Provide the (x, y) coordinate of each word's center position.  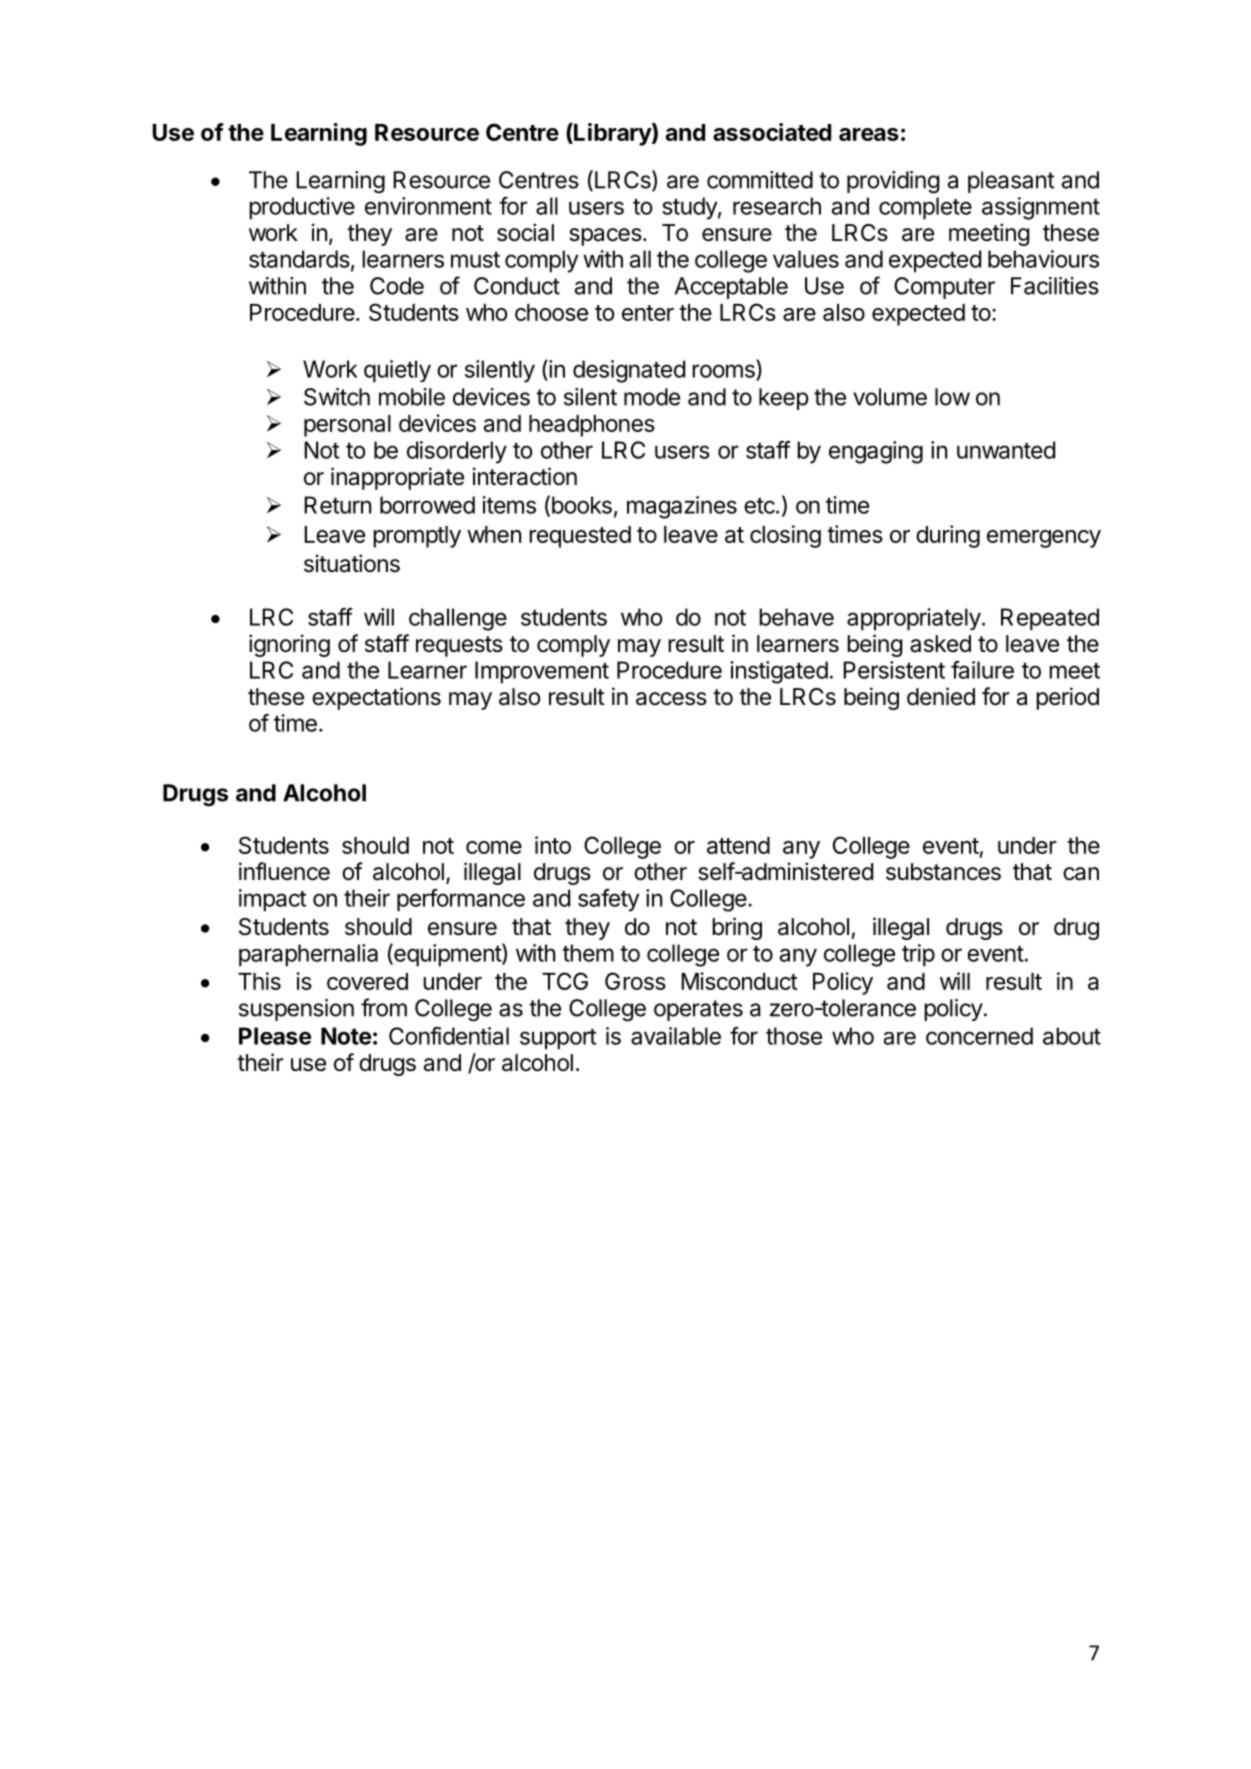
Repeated (1050, 619)
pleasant (1011, 182)
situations (352, 563)
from (384, 1007)
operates (698, 1010)
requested (580, 537)
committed (760, 180)
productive (302, 208)
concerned (979, 1036)
